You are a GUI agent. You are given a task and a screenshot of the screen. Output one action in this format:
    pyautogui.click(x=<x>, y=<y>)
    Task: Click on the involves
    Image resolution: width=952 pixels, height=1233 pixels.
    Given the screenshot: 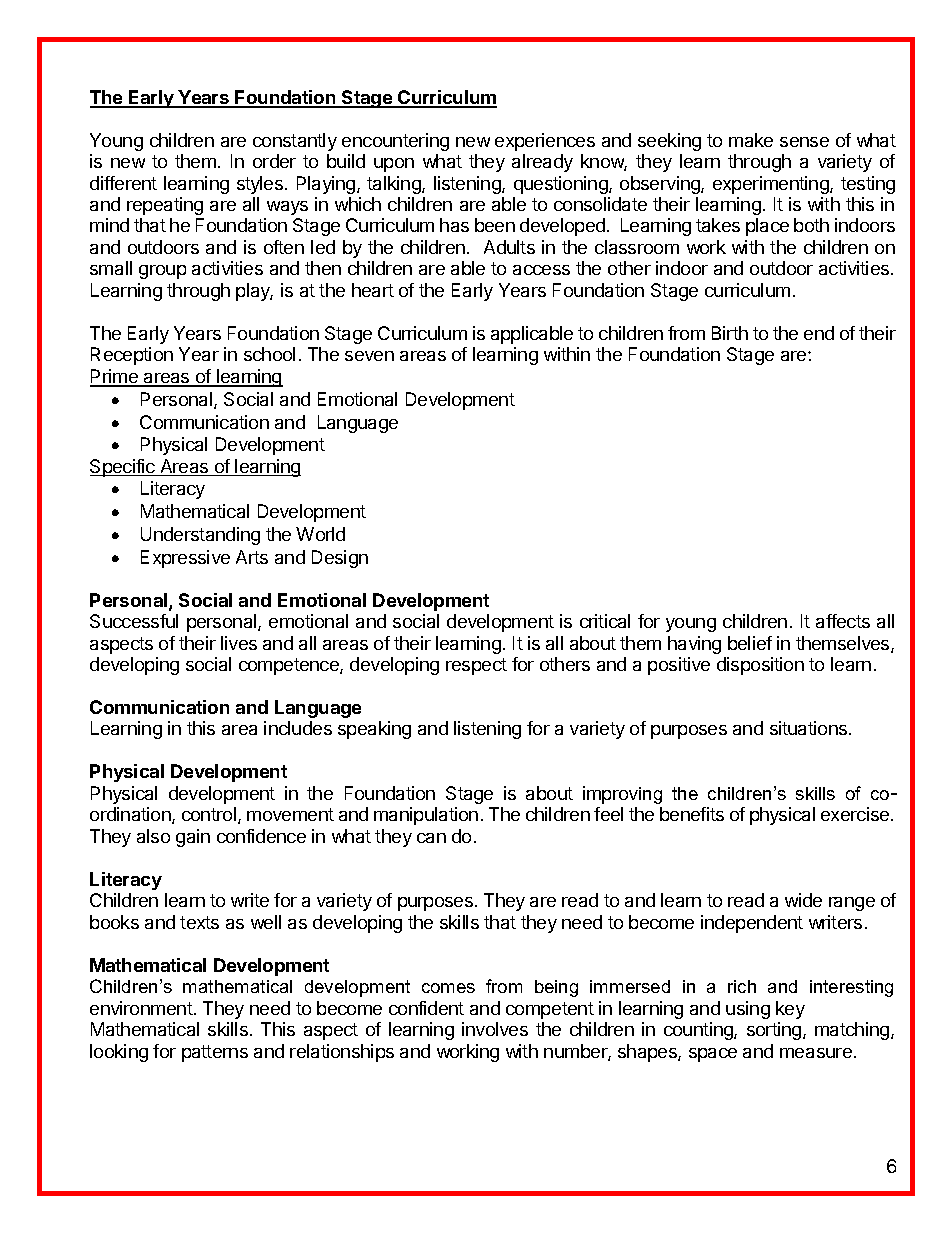 What is the action you would take?
    pyautogui.click(x=495, y=1029)
